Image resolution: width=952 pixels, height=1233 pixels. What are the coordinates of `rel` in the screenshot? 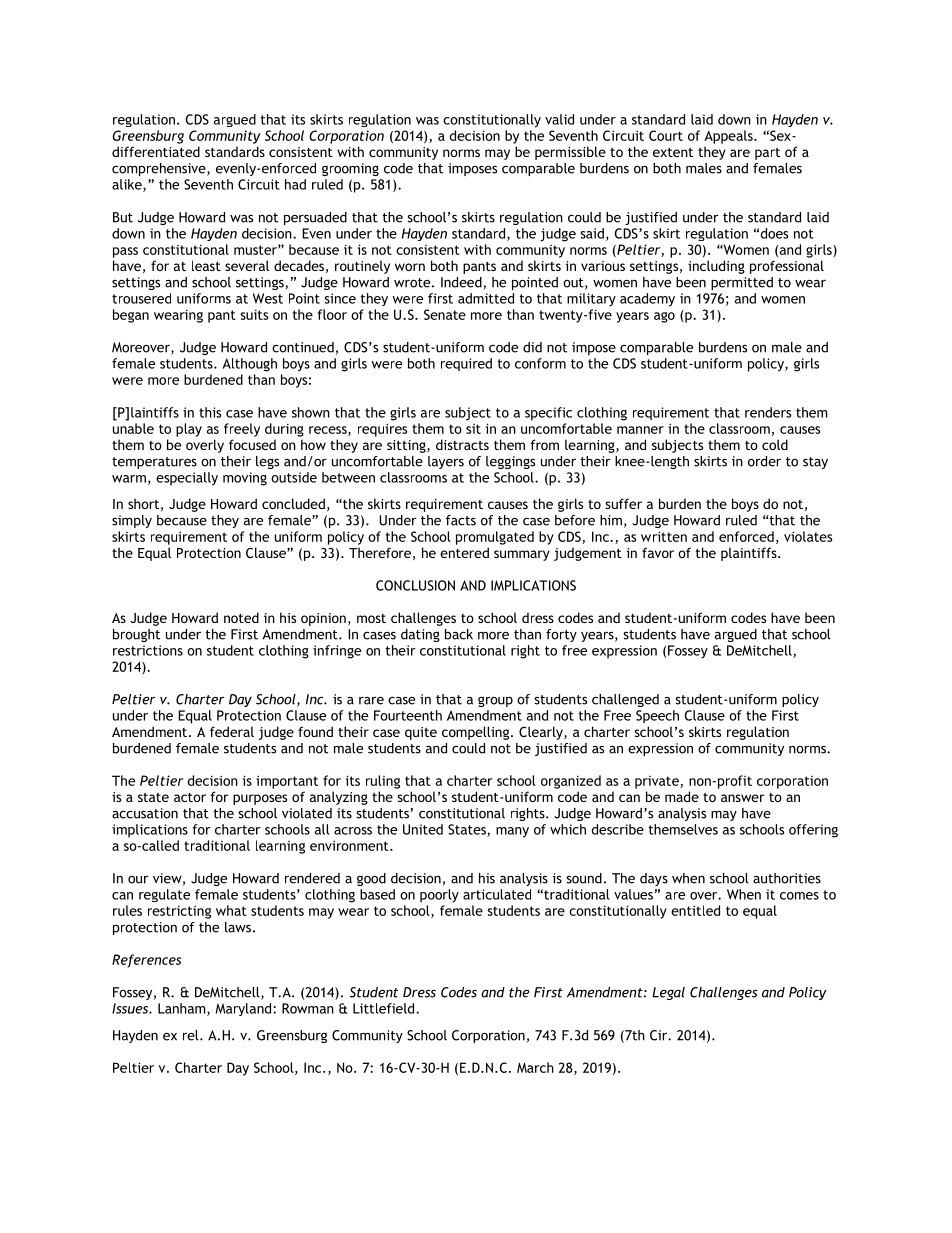 It's located at (192, 1035).
